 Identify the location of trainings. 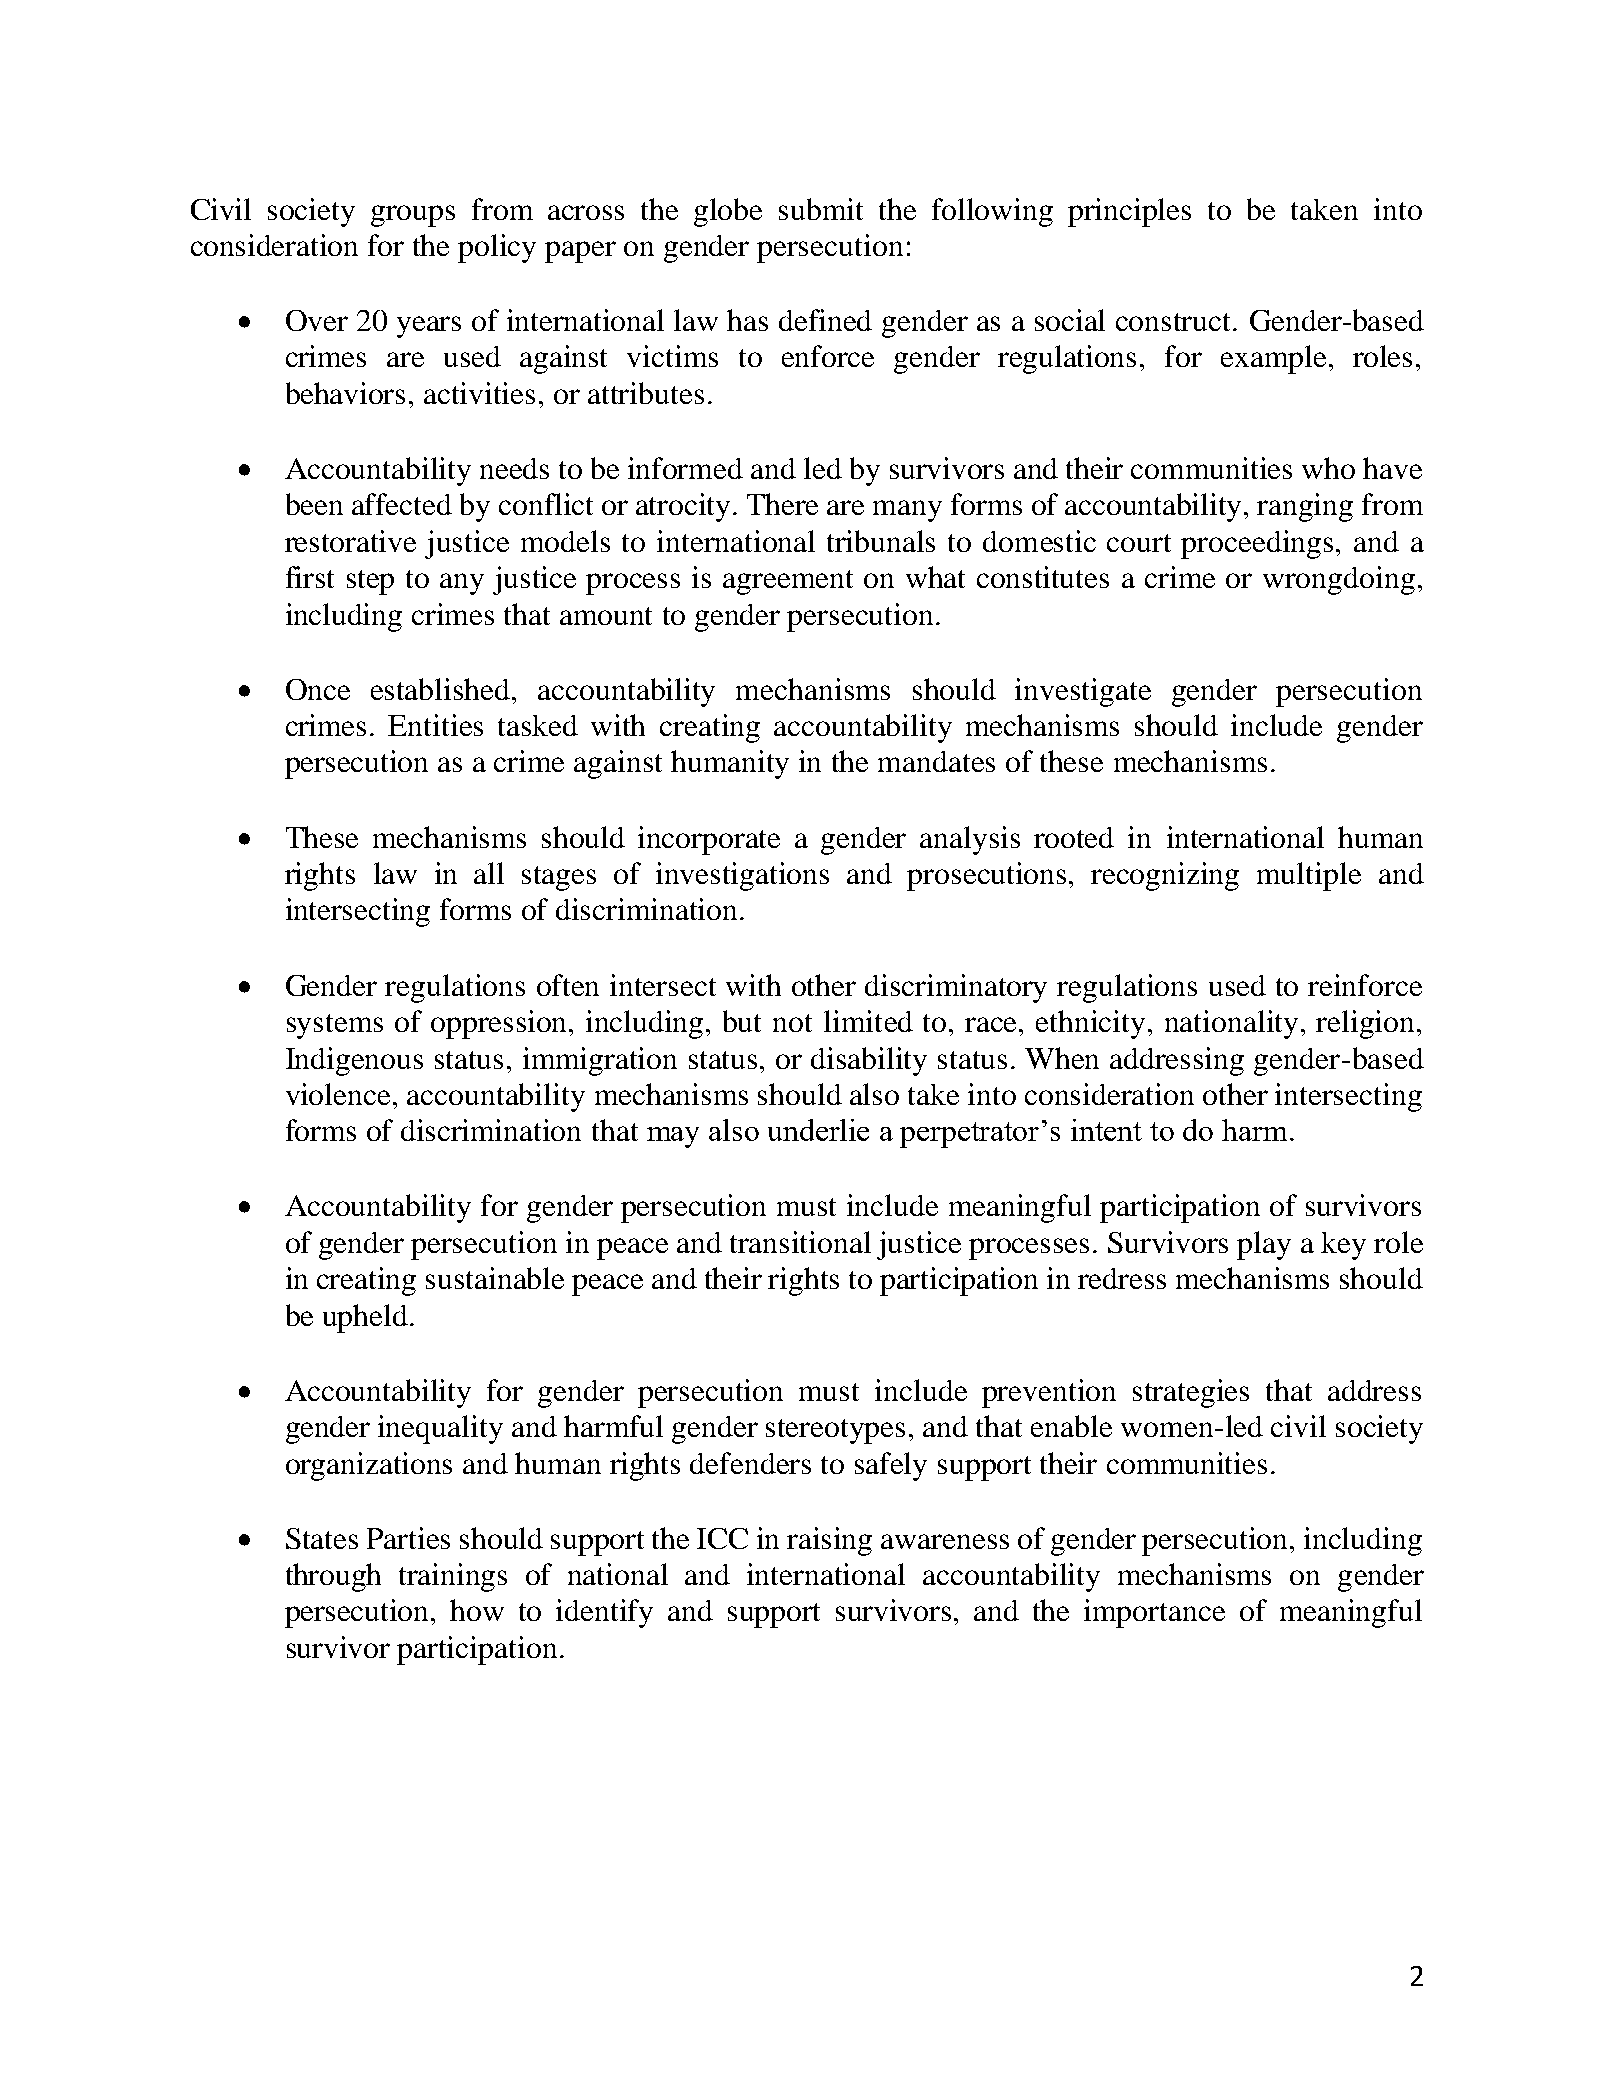
(453, 1577).
